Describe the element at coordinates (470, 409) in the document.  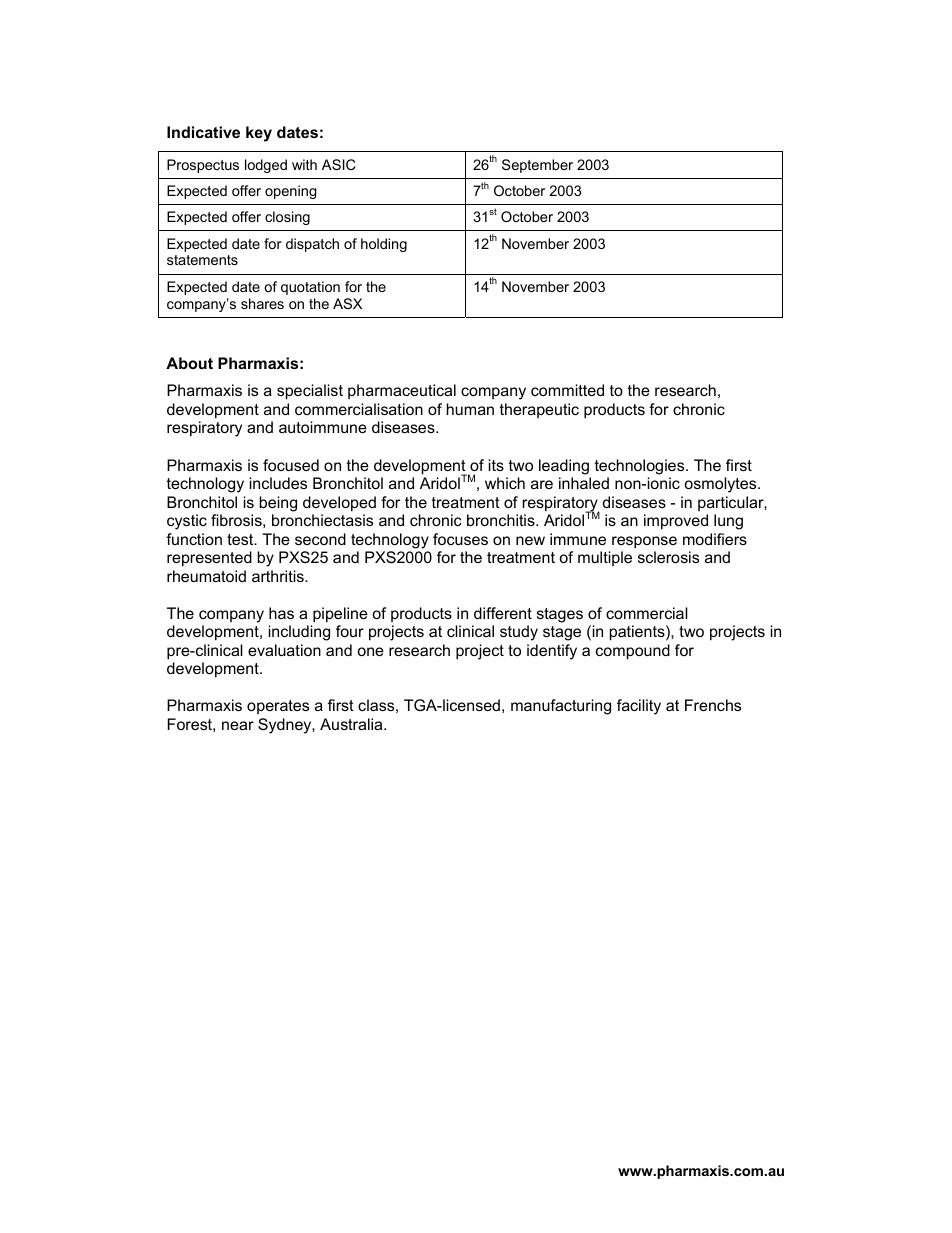
I see `human` at that location.
